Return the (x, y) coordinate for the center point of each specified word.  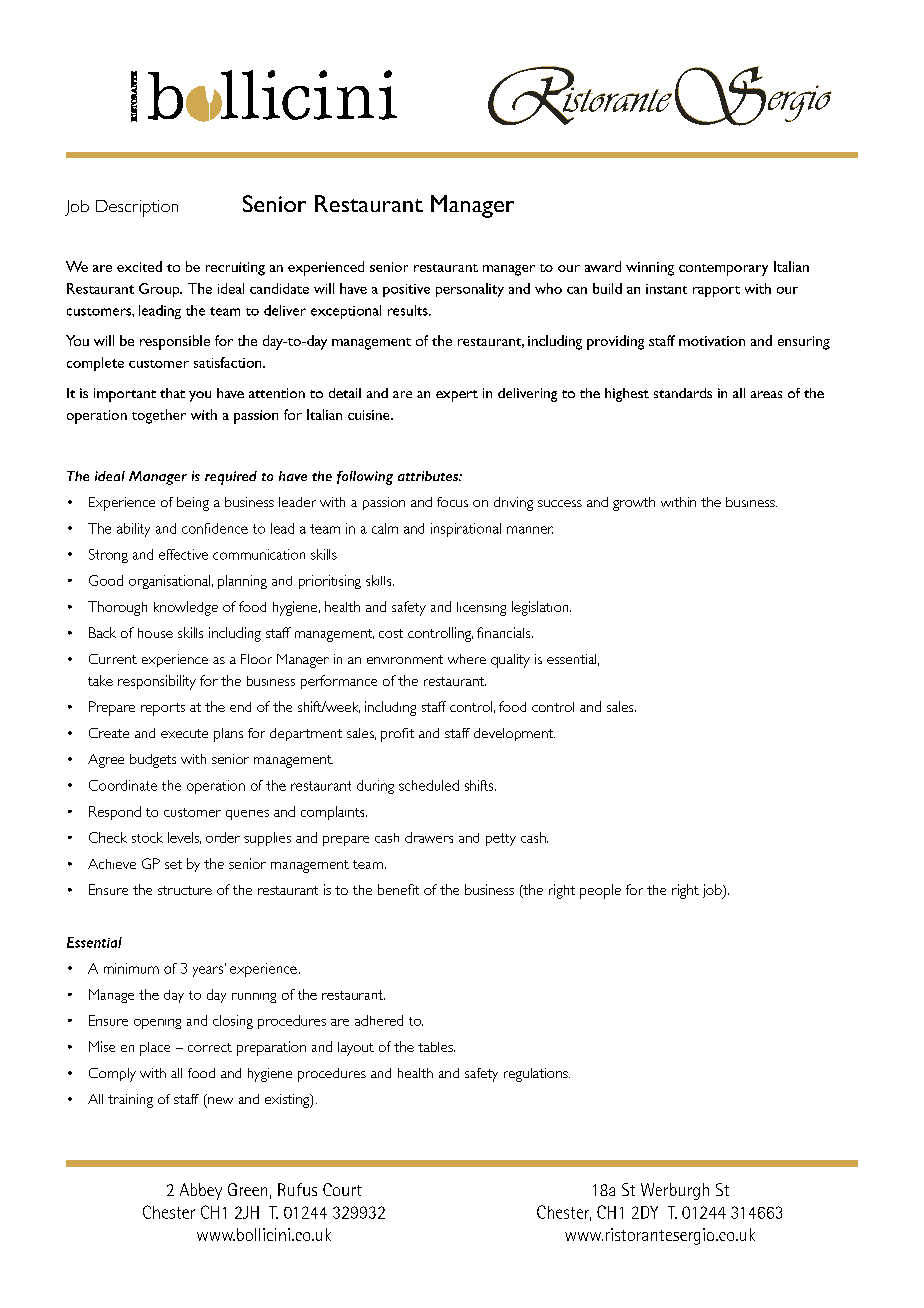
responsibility (157, 682)
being (193, 504)
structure (185, 890)
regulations (537, 1075)
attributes (429, 476)
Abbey (201, 1191)
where (467, 659)
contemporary (723, 270)
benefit (398, 889)
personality (470, 290)
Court (342, 1189)
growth (634, 504)
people (600, 891)
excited (139, 266)
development (514, 734)
